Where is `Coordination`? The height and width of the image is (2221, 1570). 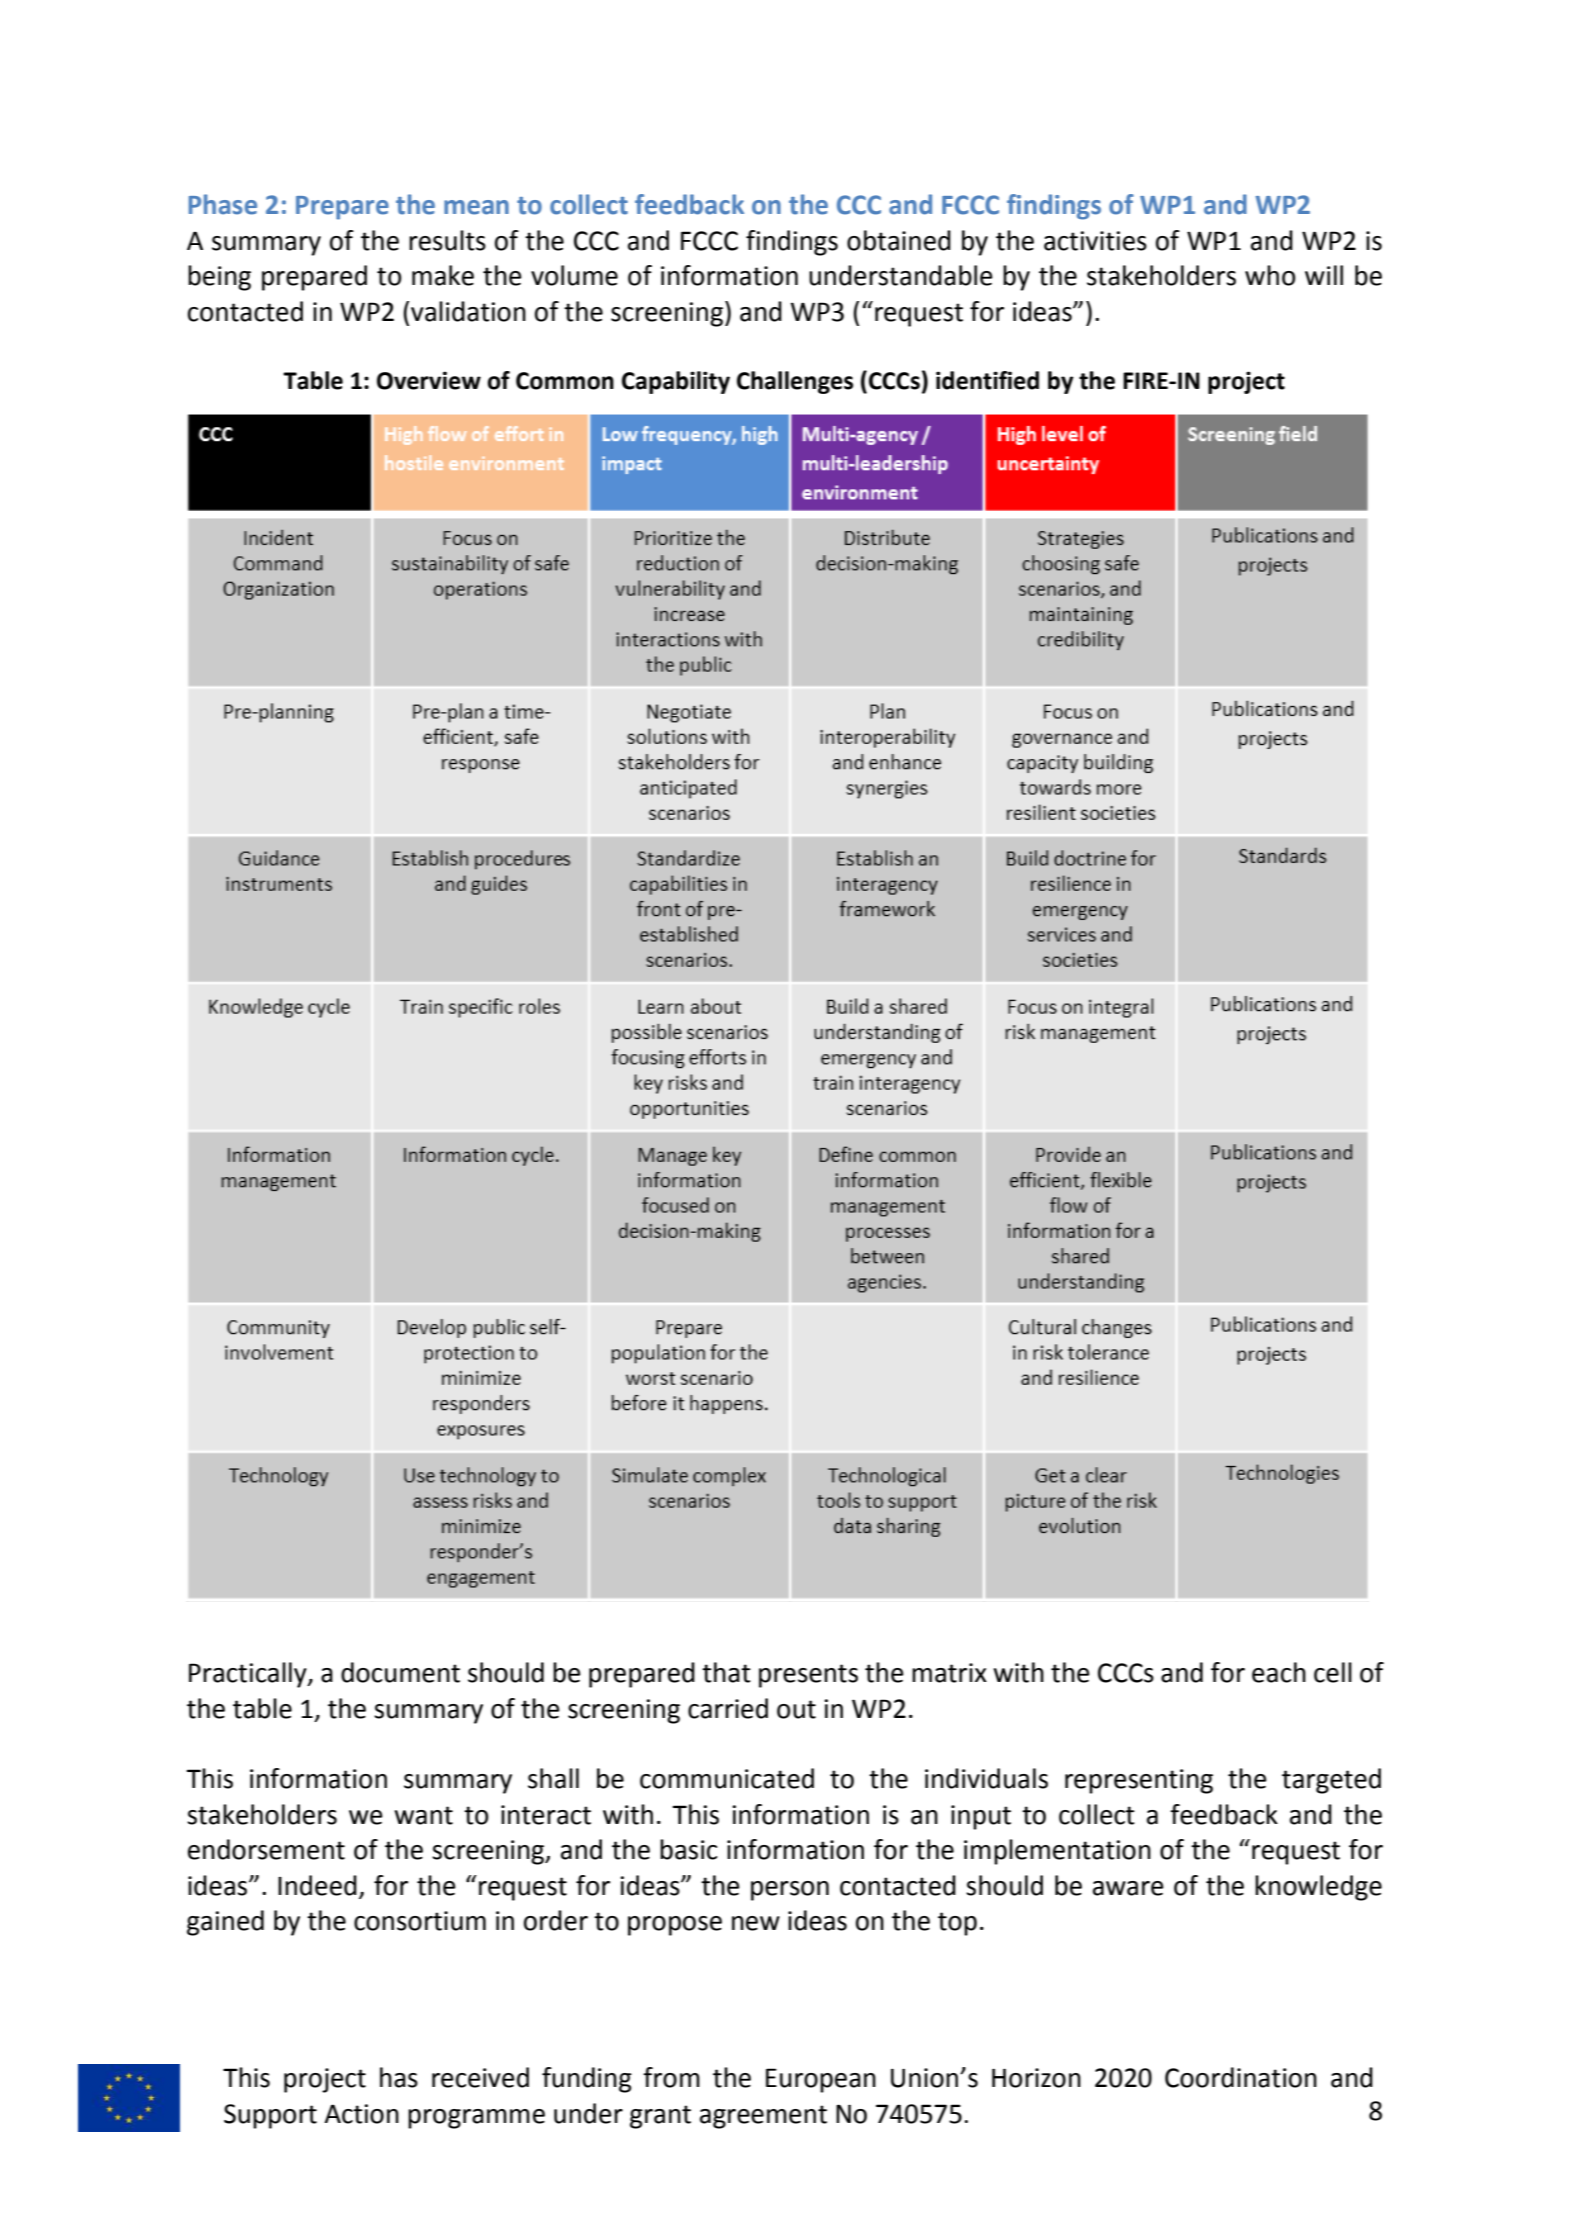
Coordination is located at coordinates (1241, 2077).
